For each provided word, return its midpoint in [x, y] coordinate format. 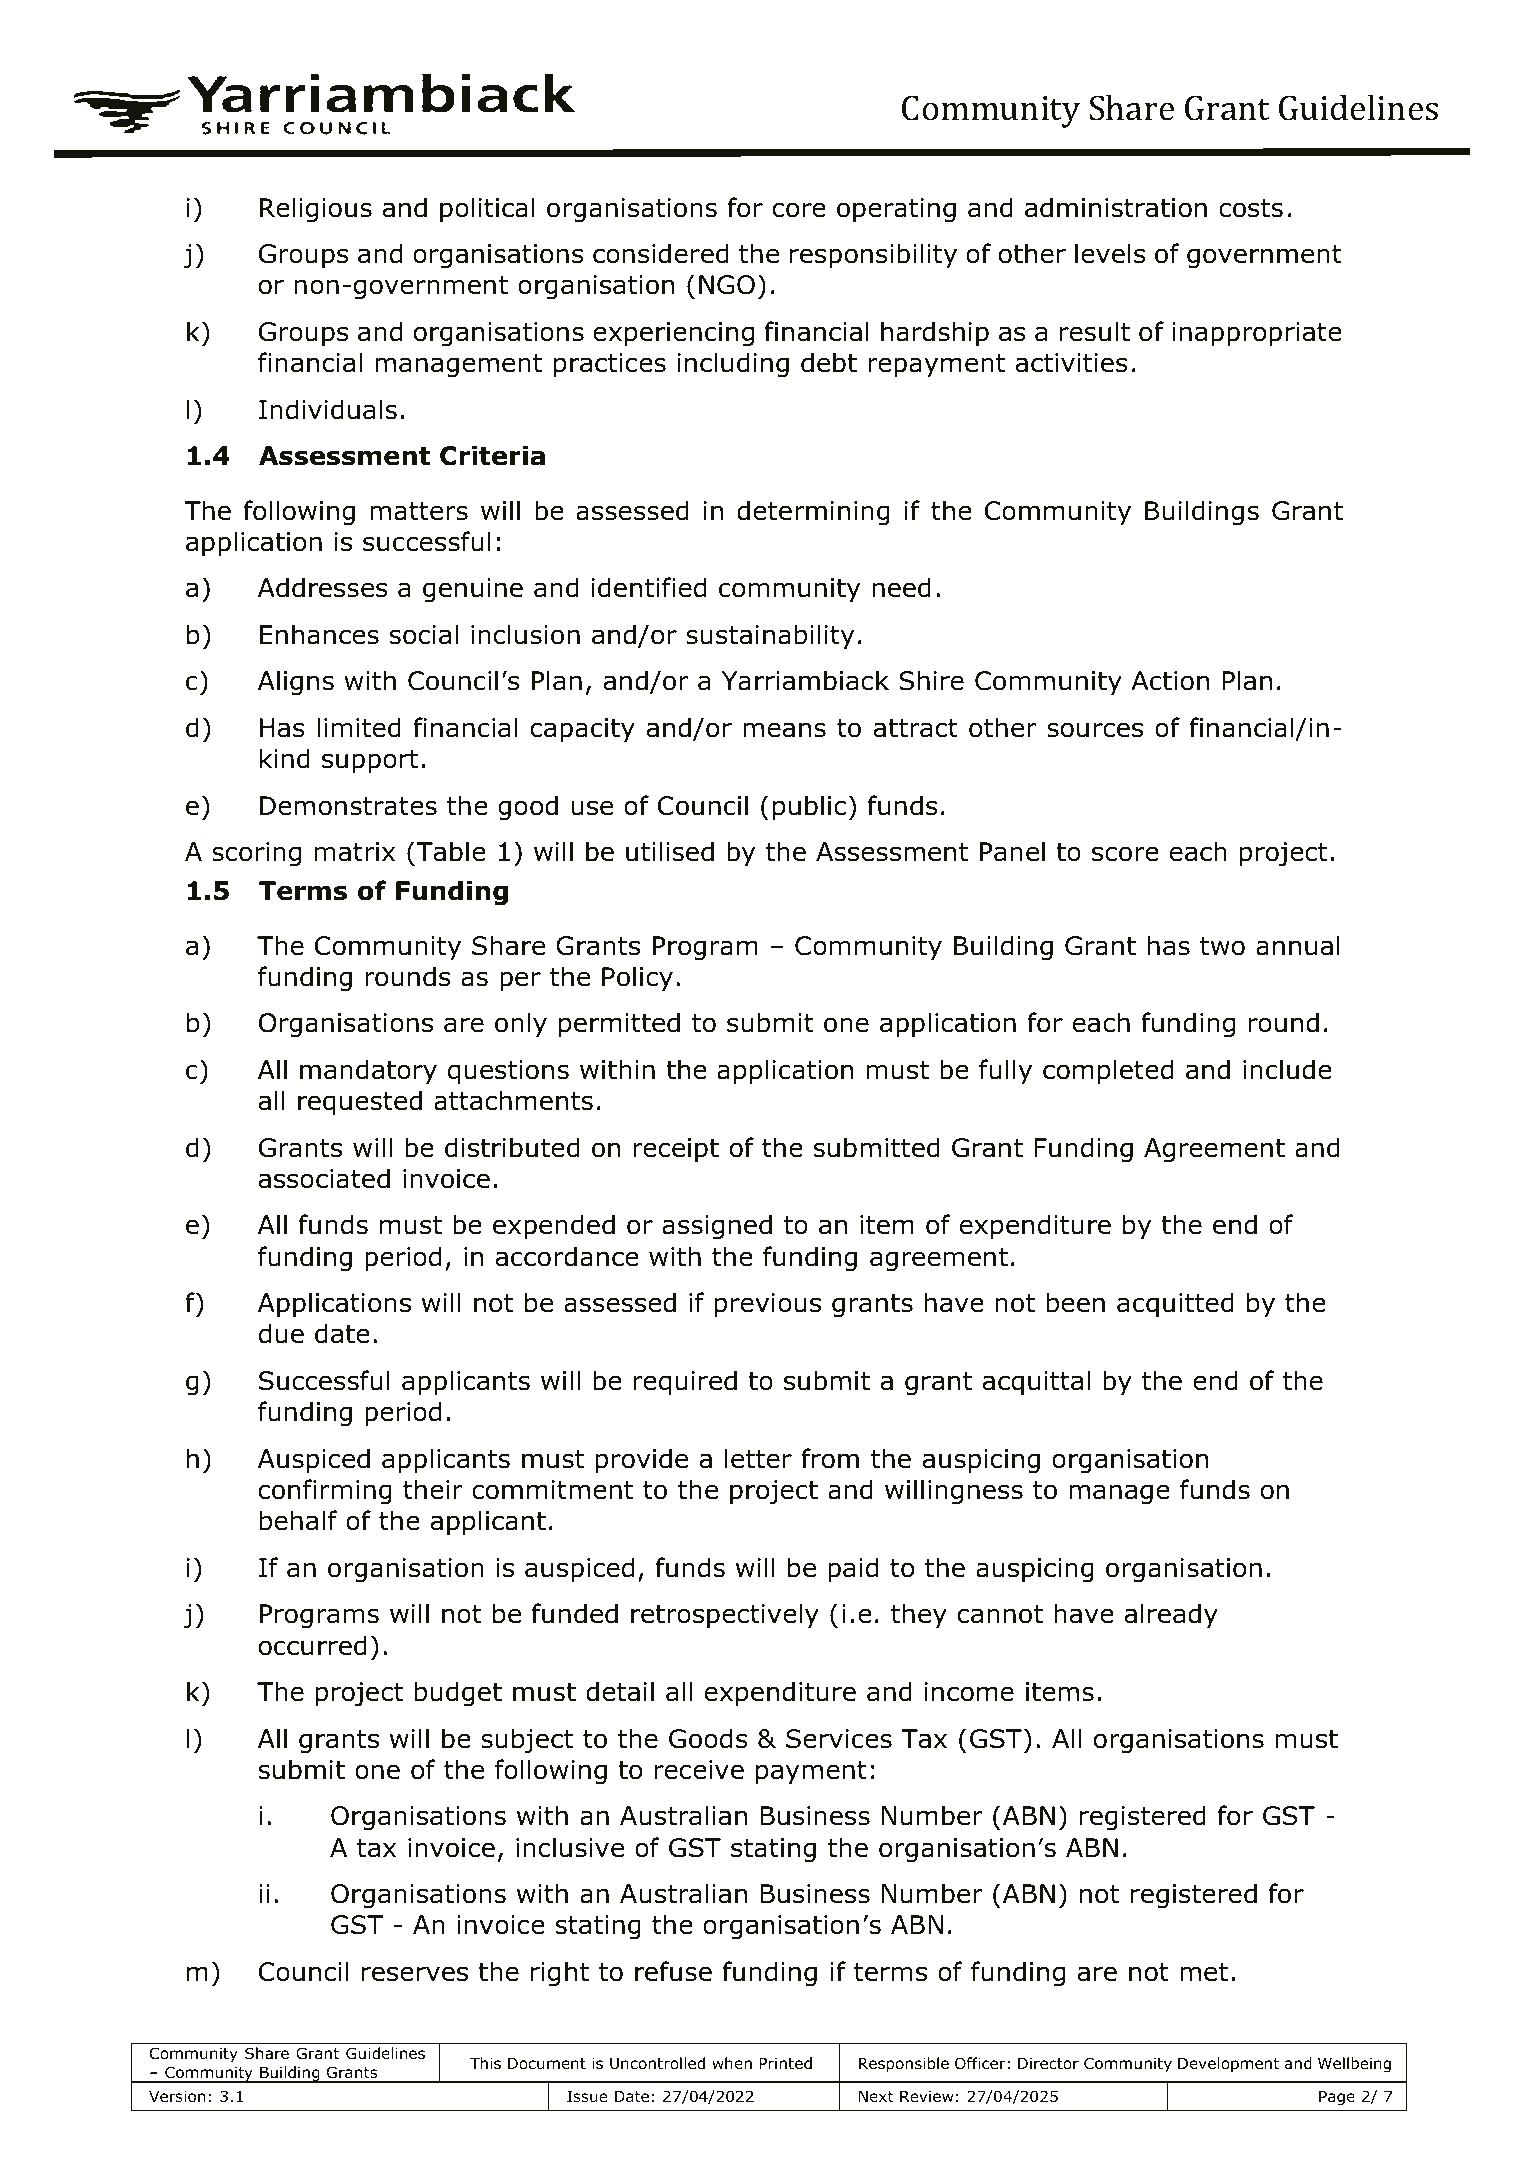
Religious [316, 210]
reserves [415, 1974]
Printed [785, 2063]
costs [1251, 208]
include [1287, 1069]
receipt [676, 1150]
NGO [727, 285]
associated [324, 1178]
